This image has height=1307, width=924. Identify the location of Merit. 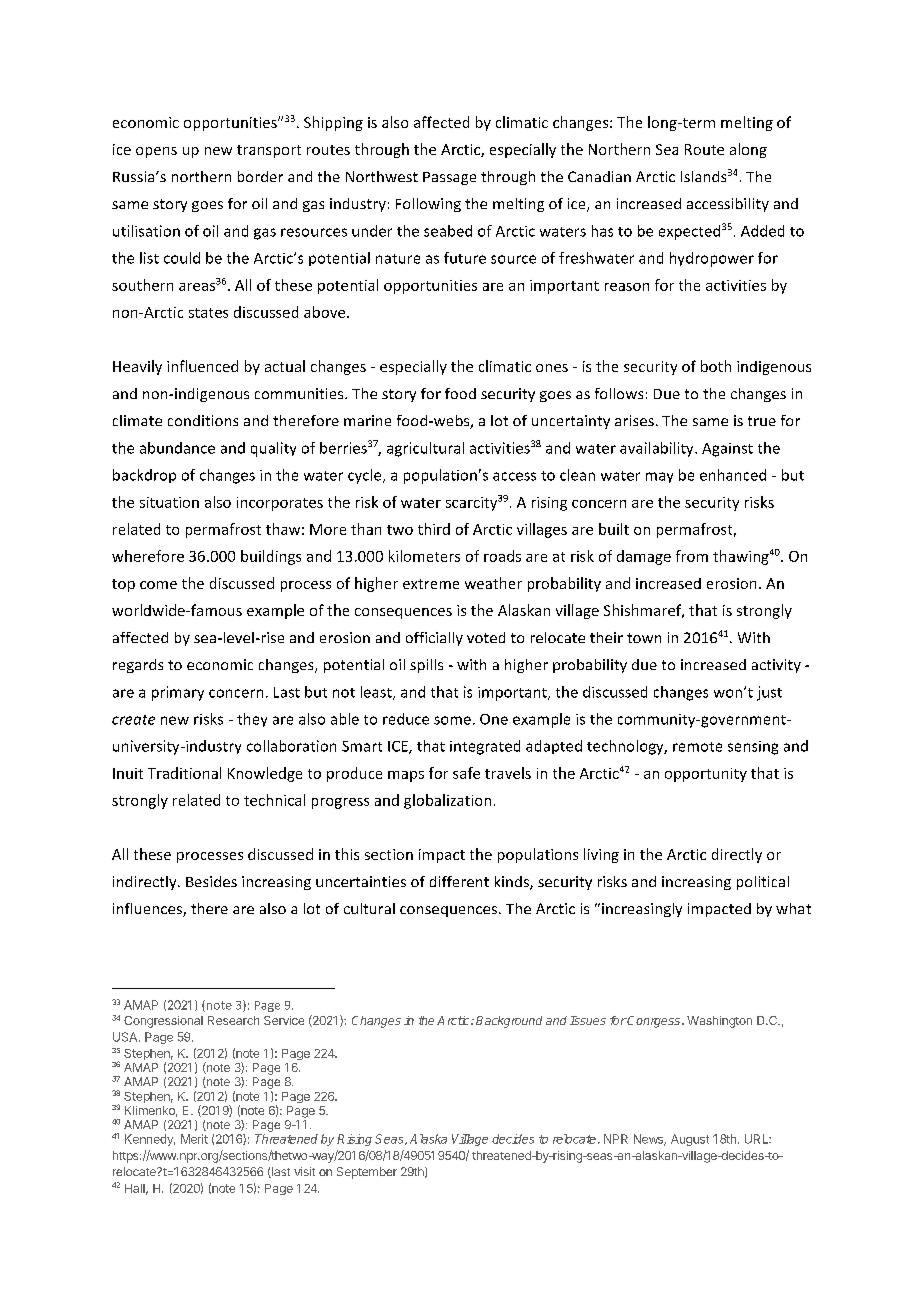
(194, 1139).
